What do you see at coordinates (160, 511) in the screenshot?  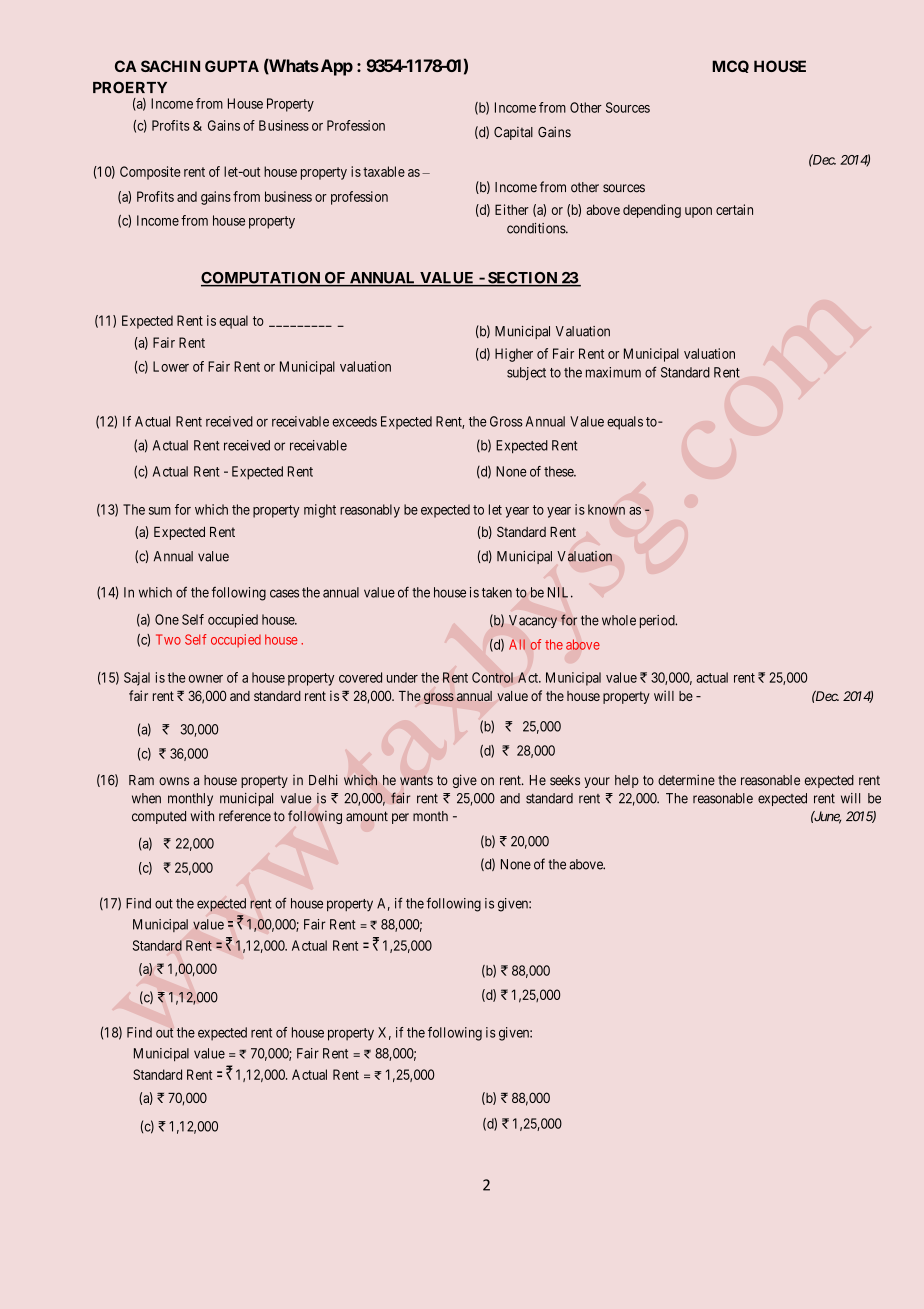 I see `sum` at bounding box center [160, 511].
